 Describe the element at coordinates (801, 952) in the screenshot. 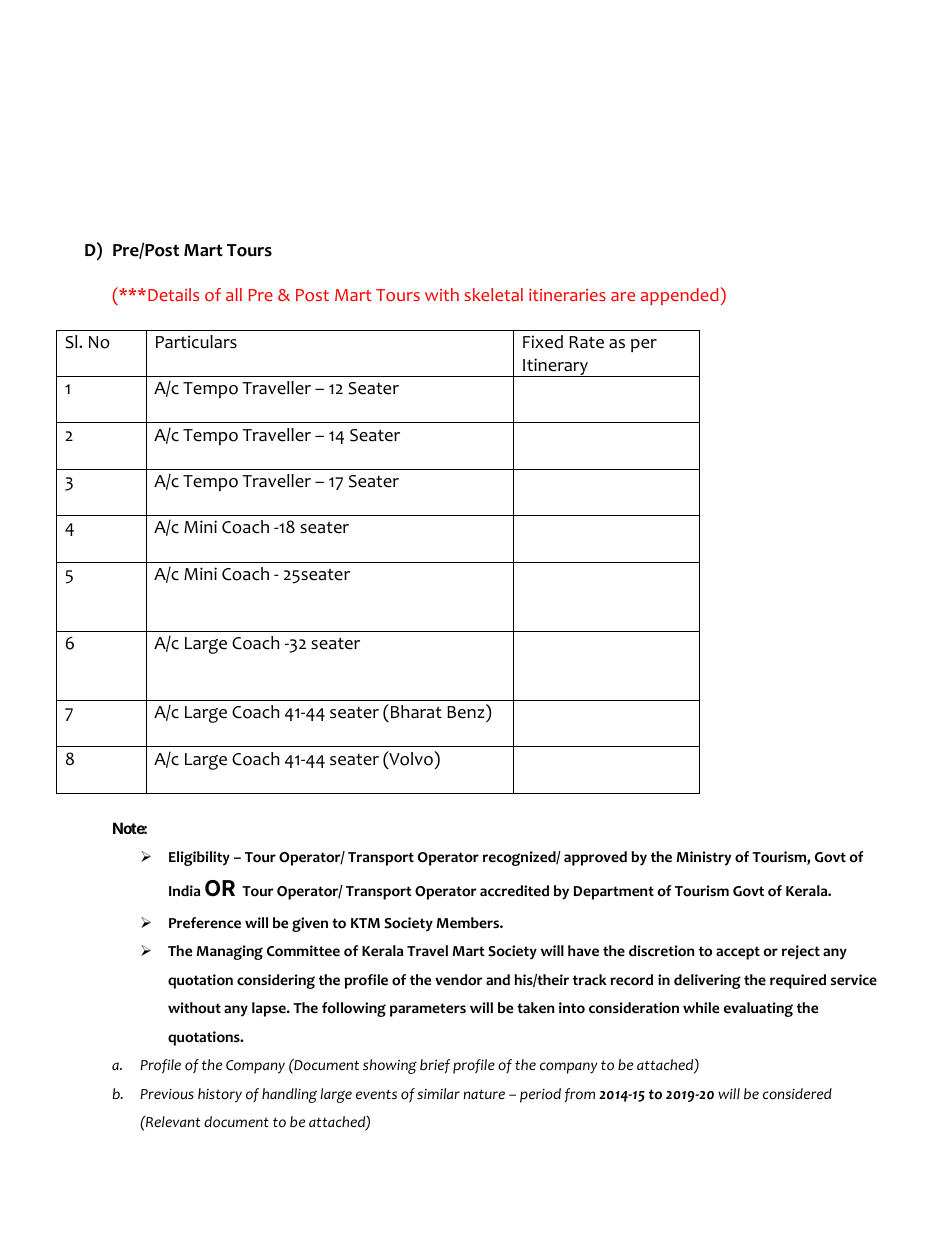

I see `reject` at that location.
